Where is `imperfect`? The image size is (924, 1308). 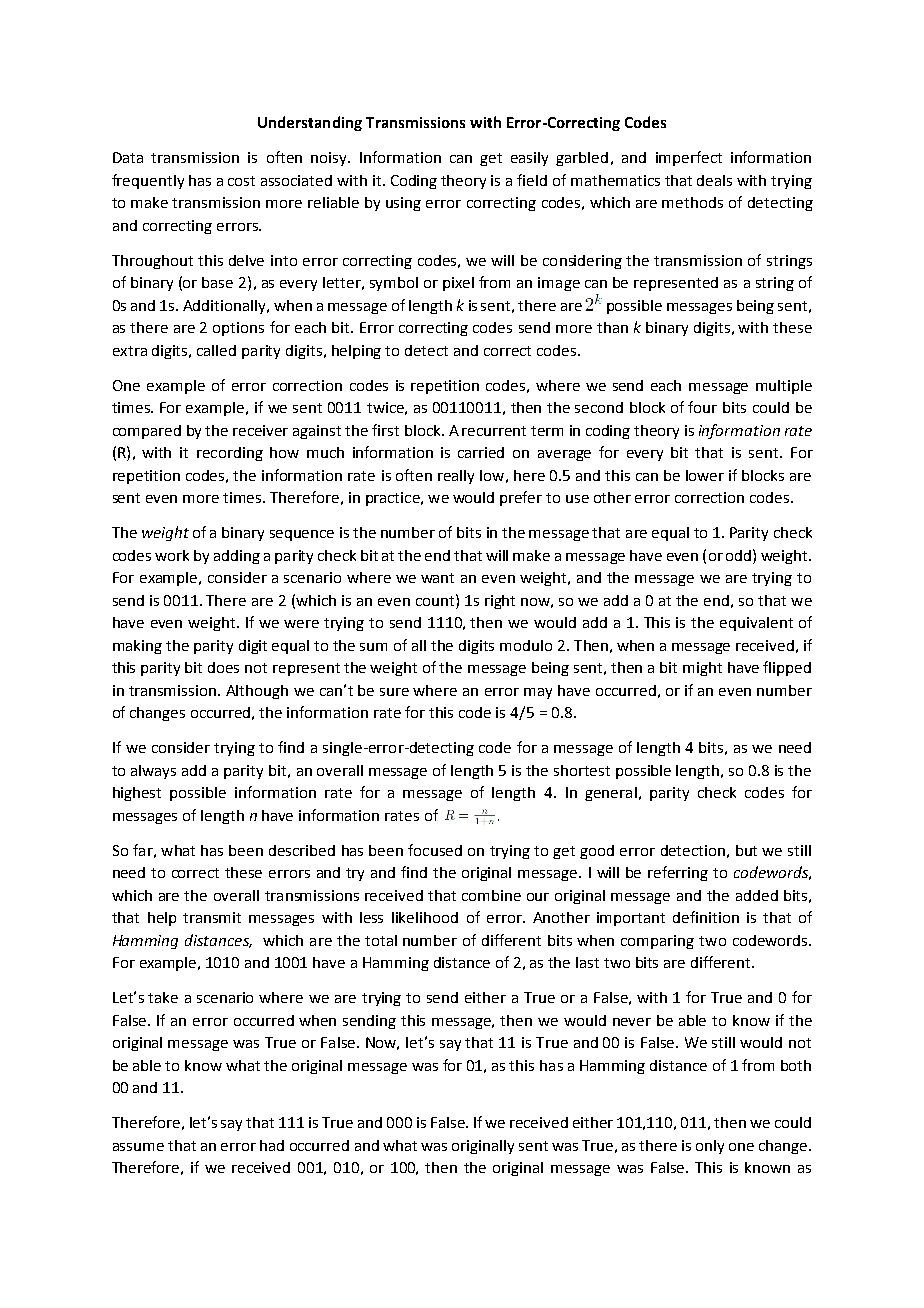 imperfect is located at coordinates (689, 158).
